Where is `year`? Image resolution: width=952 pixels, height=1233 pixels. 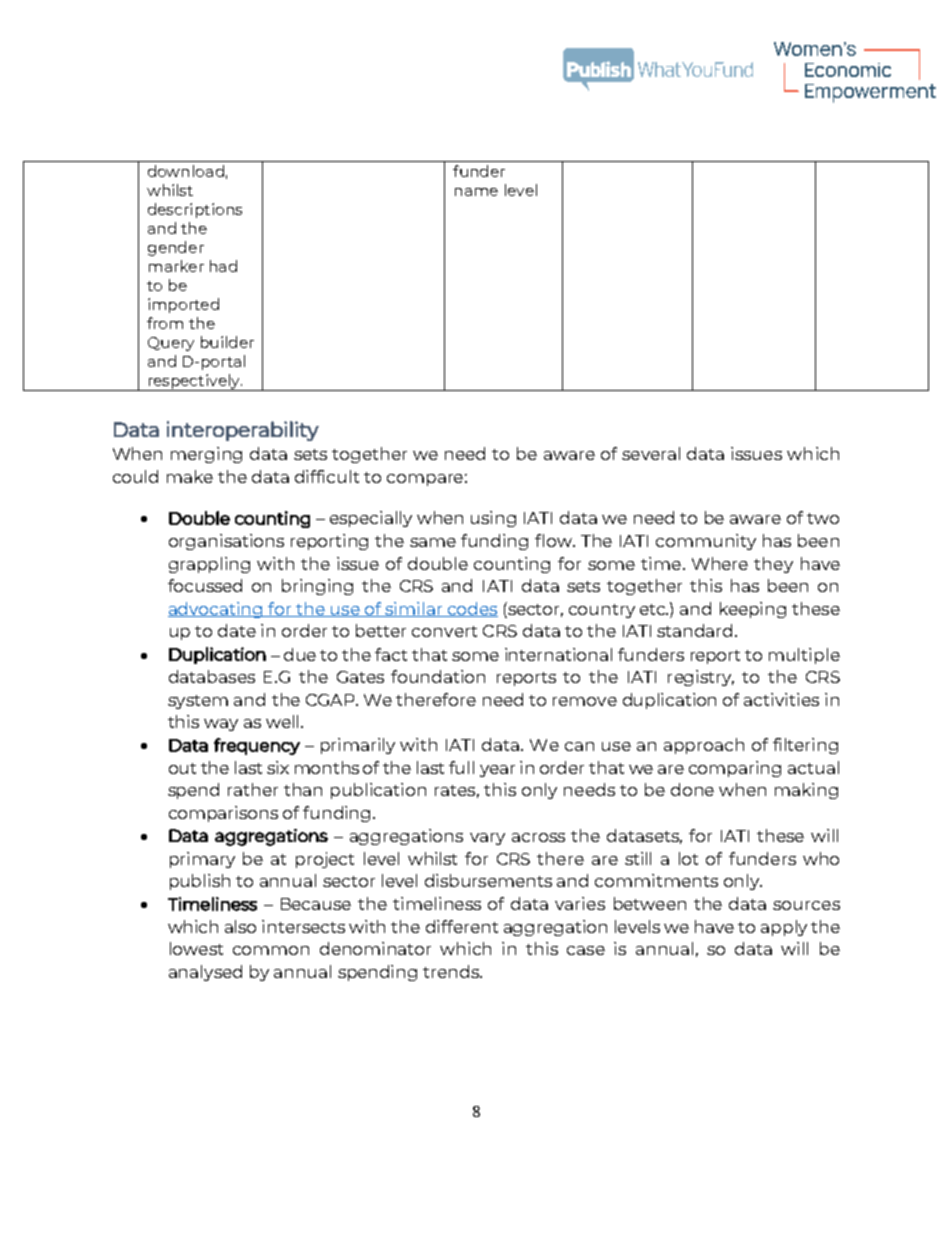 year is located at coordinates (497, 771).
